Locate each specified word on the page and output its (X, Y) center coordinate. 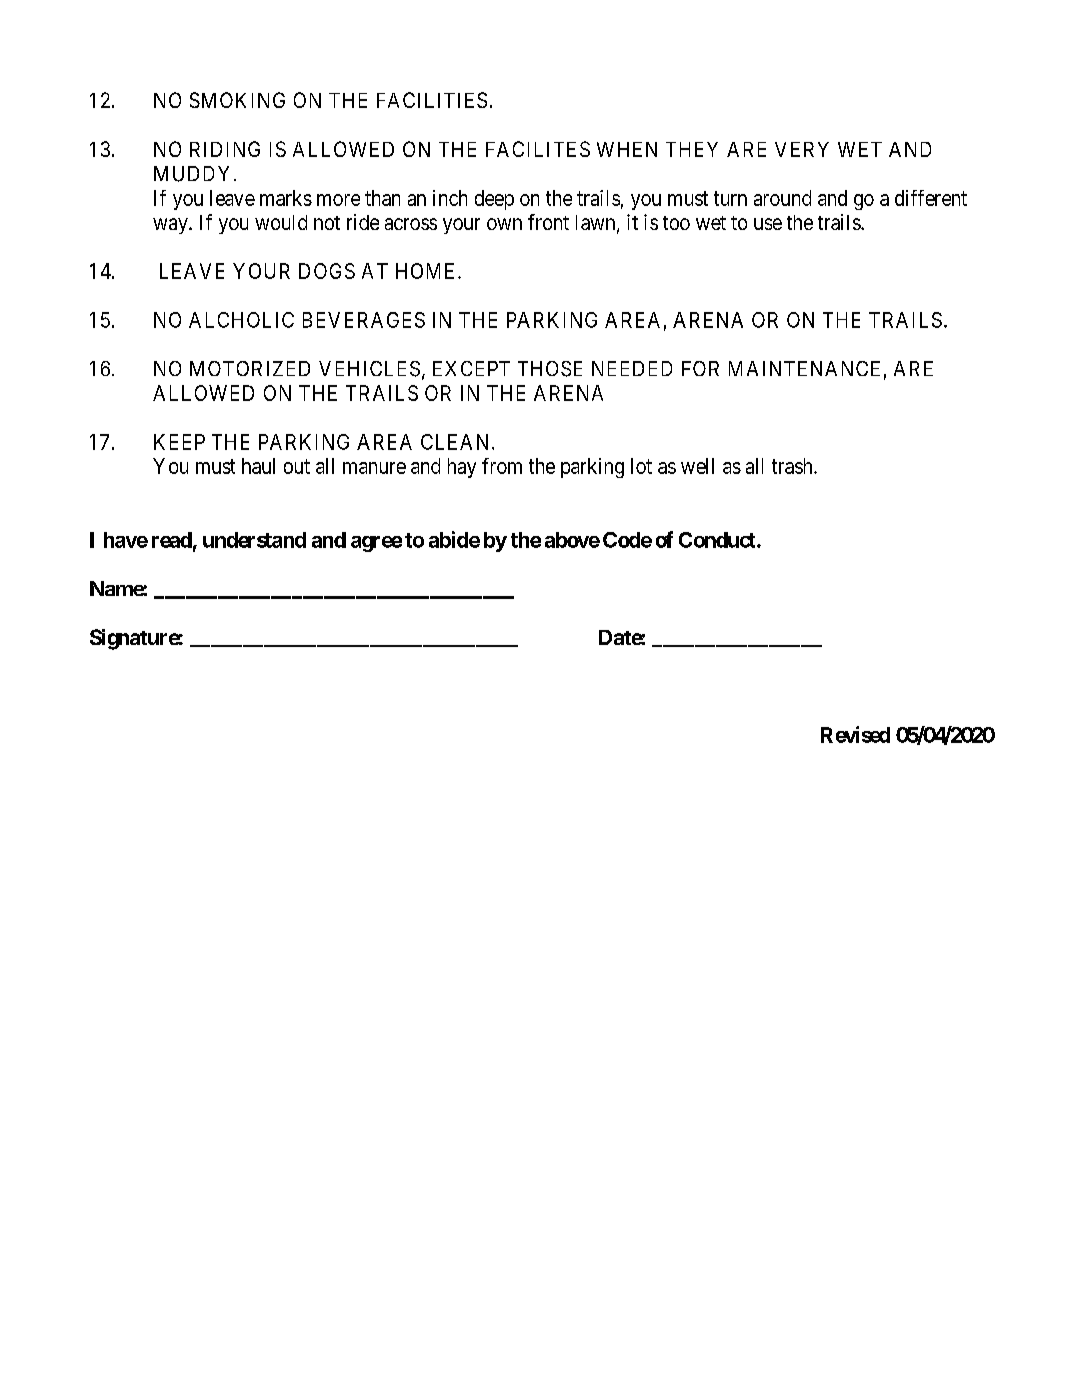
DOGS (327, 271)
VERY (802, 149)
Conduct (718, 540)
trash (793, 466)
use (768, 224)
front (548, 222)
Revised (855, 734)
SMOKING (237, 100)
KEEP (179, 442)
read (172, 540)
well (697, 466)
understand (254, 540)
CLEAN (457, 442)
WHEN (627, 149)
